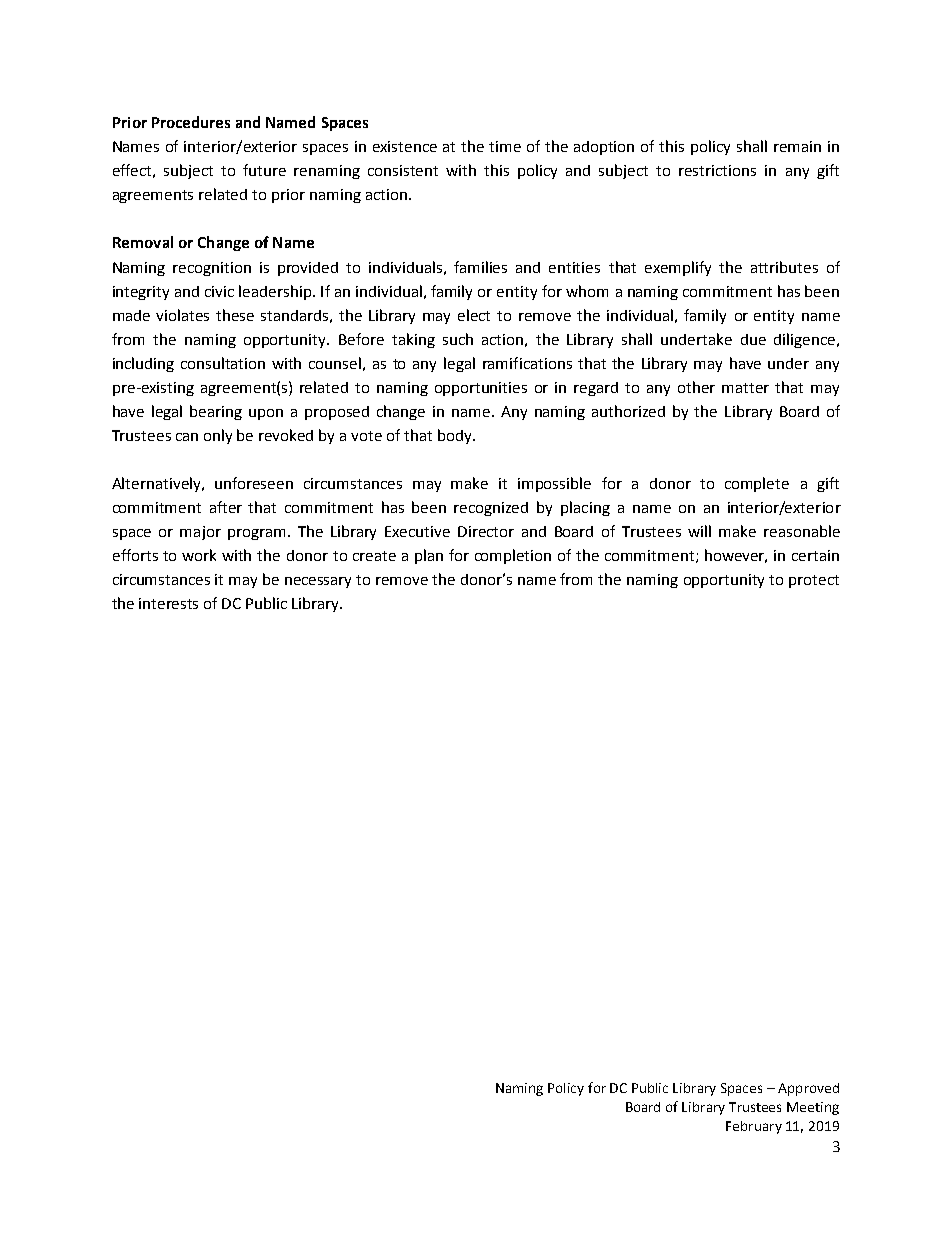 This screenshot has width=952, height=1233. I want to click on protect, so click(814, 581).
